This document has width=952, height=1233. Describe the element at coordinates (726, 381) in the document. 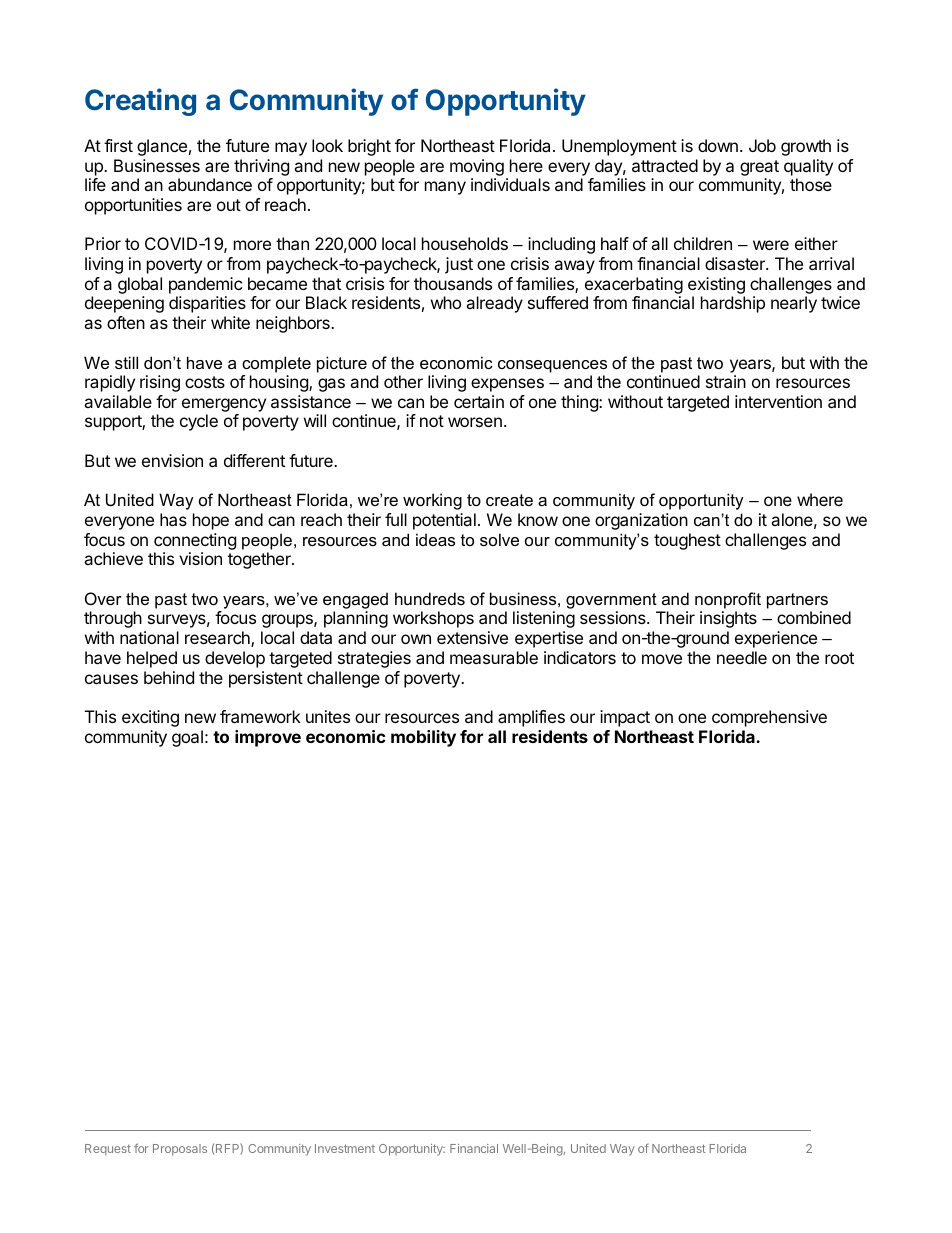

I see `strain` at that location.
